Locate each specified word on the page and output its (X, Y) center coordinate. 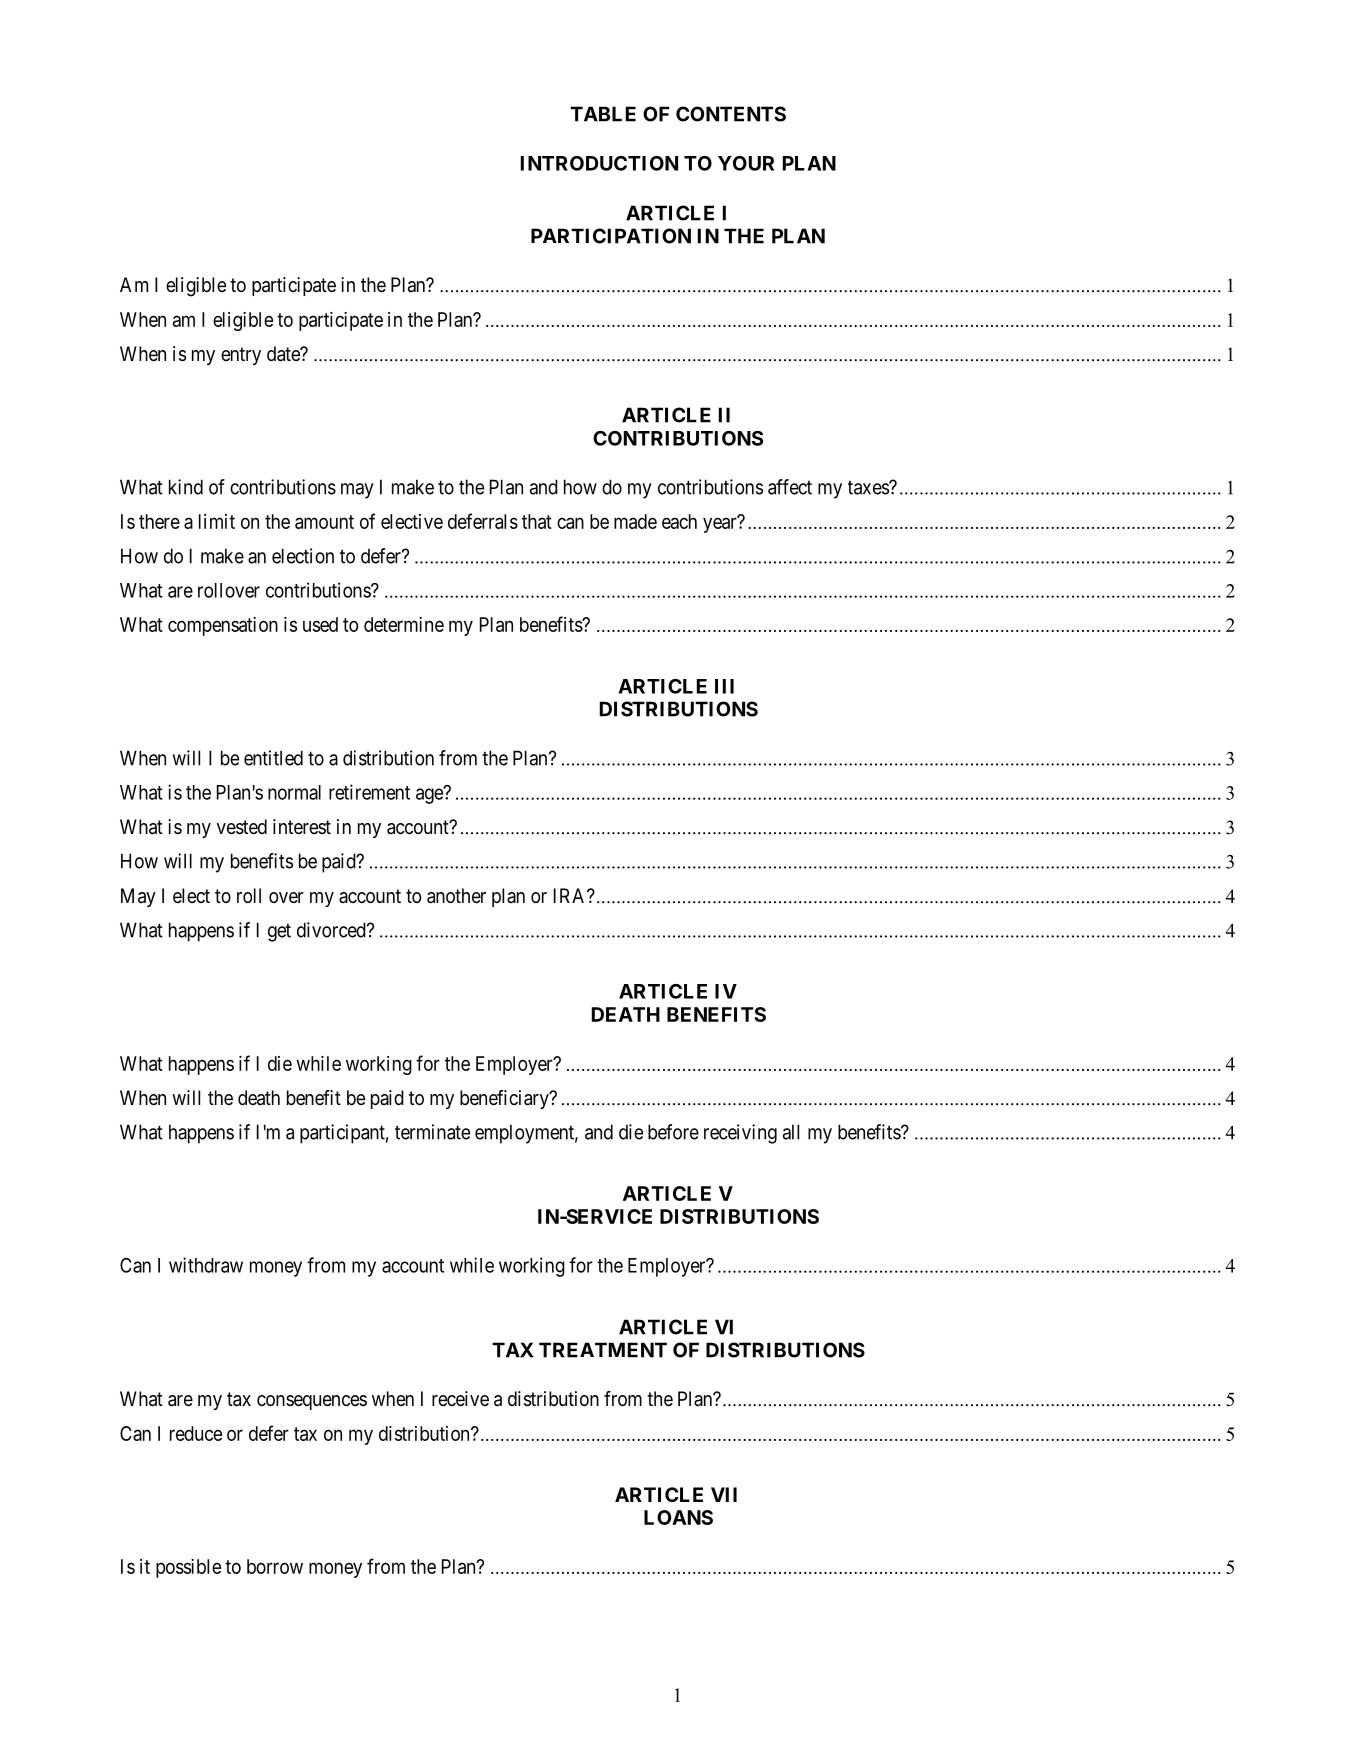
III (724, 686)
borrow (275, 1566)
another (456, 896)
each (679, 521)
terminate (432, 1132)
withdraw (206, 1265)
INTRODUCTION (599, 163)
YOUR (746, 163)
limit (217, 521)
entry (241, 356)
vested (242, 827)
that (537, 521)
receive (460, 1398)
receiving (740, 1134)
